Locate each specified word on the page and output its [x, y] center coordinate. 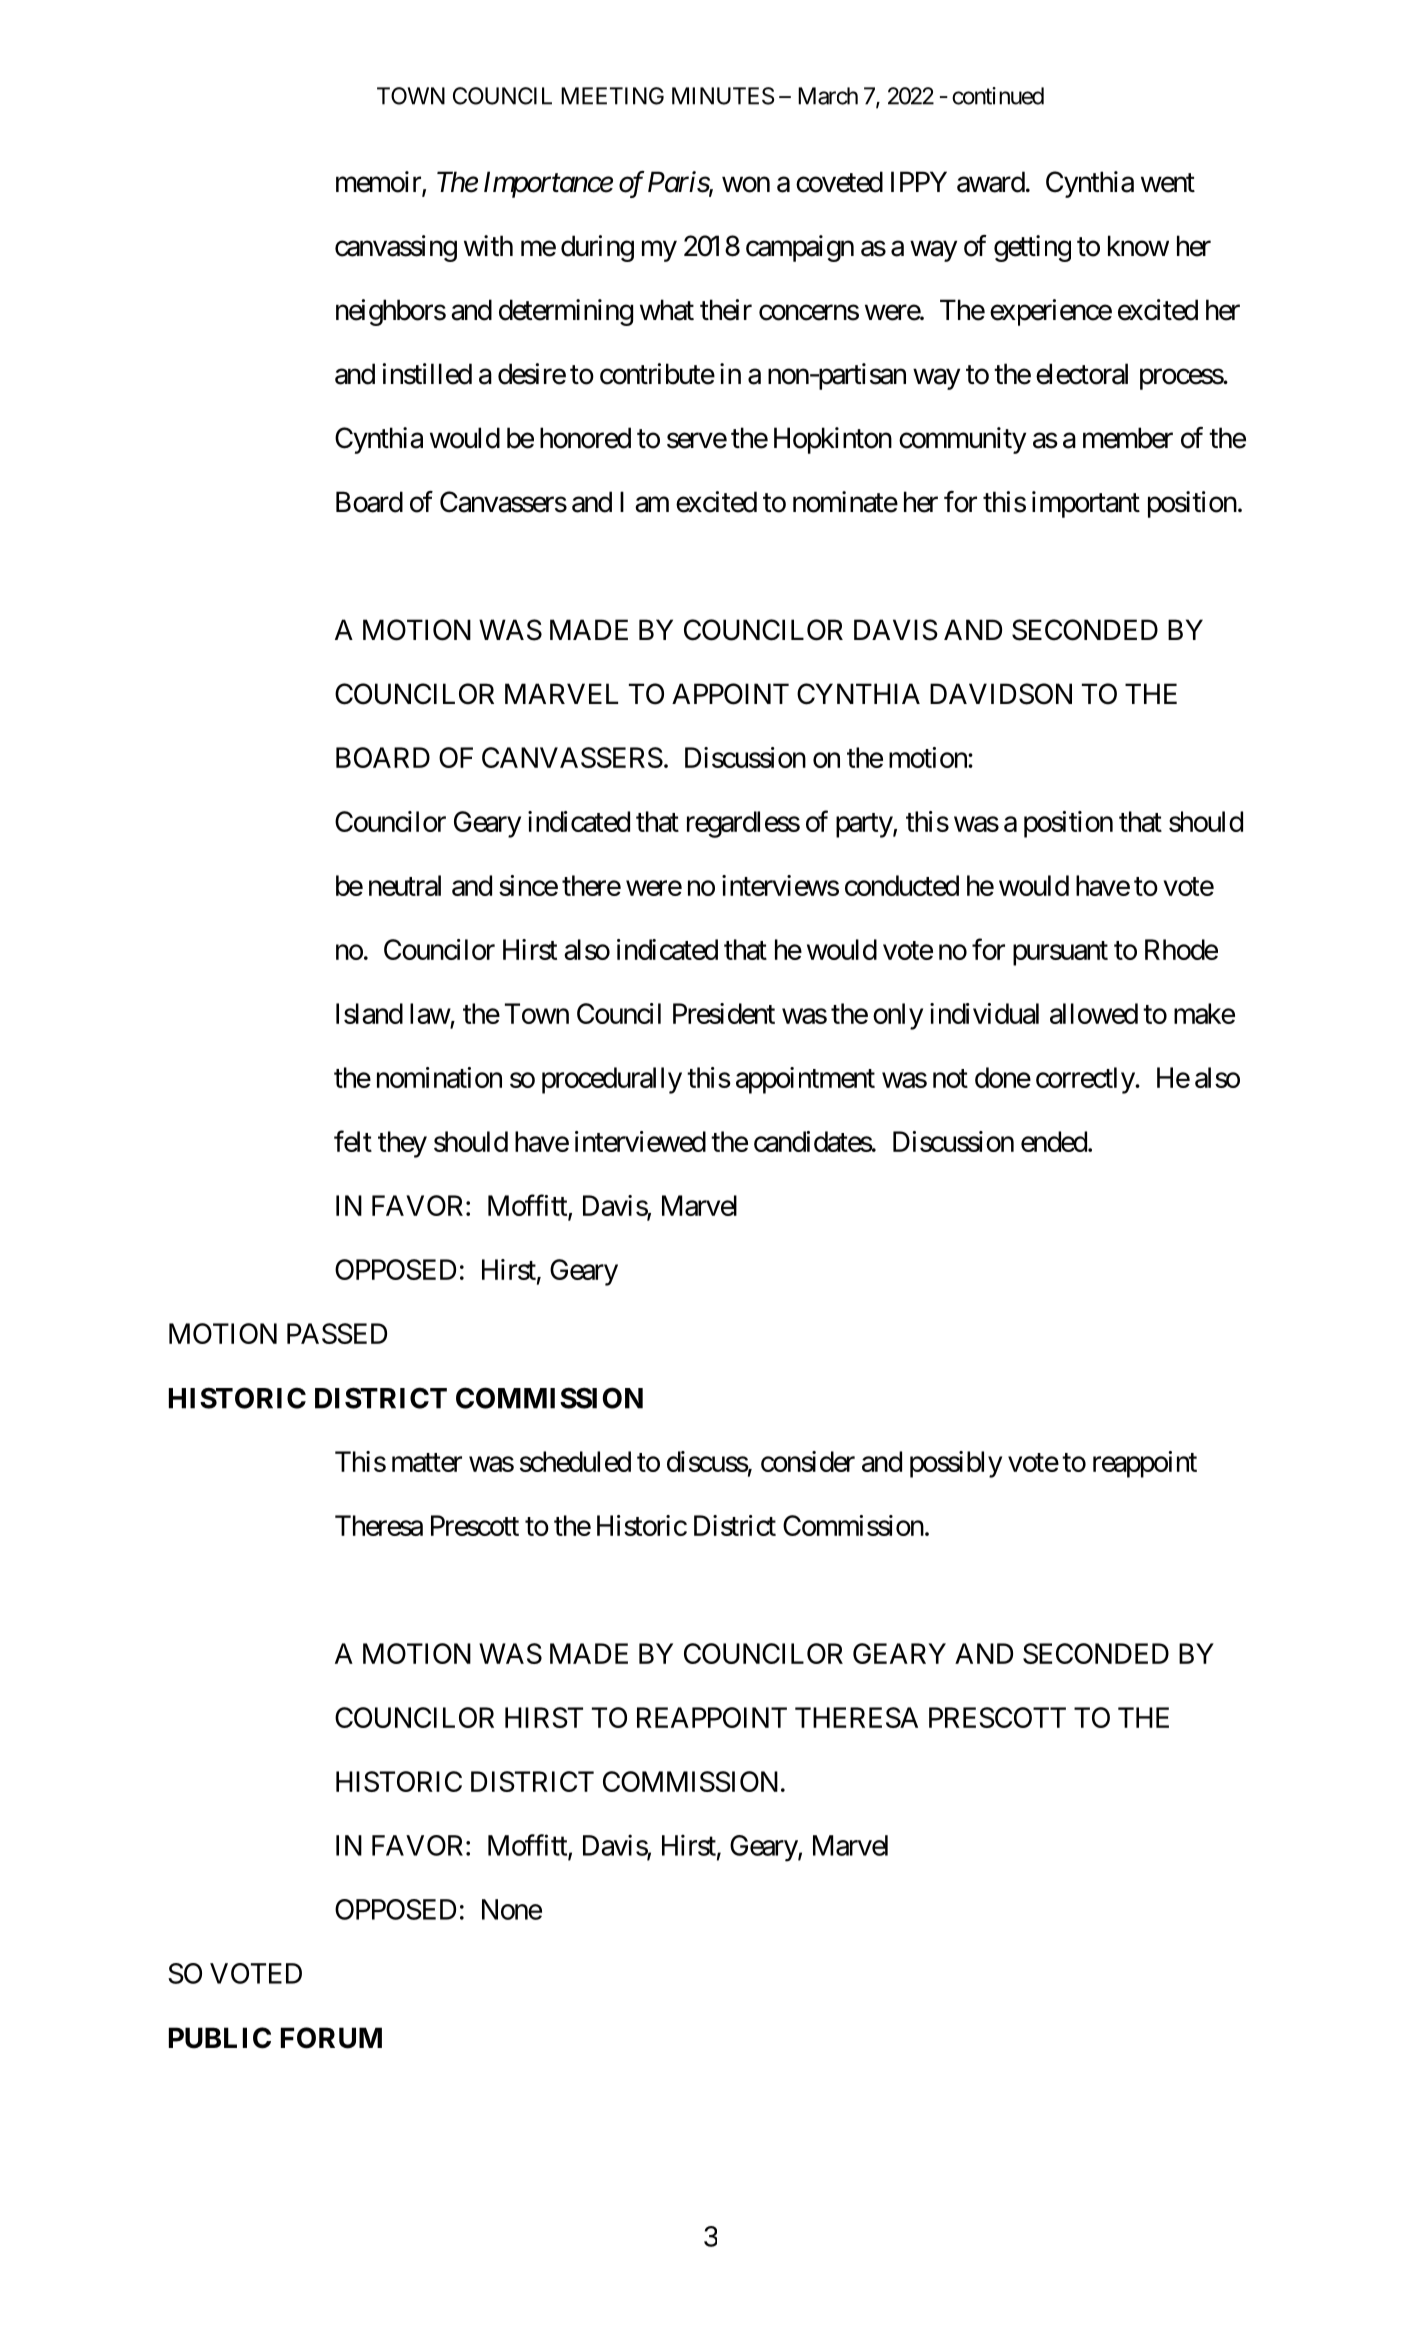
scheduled [575, 1461]
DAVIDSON [1001, 694]
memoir [379, 183]
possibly [956, 1464]
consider [808, 1461]
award [991, 182]
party [865, 825]
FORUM [331, 2038]
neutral [405, 885]
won [746, 185]
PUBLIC [220, 2038]
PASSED [337, 1333]
